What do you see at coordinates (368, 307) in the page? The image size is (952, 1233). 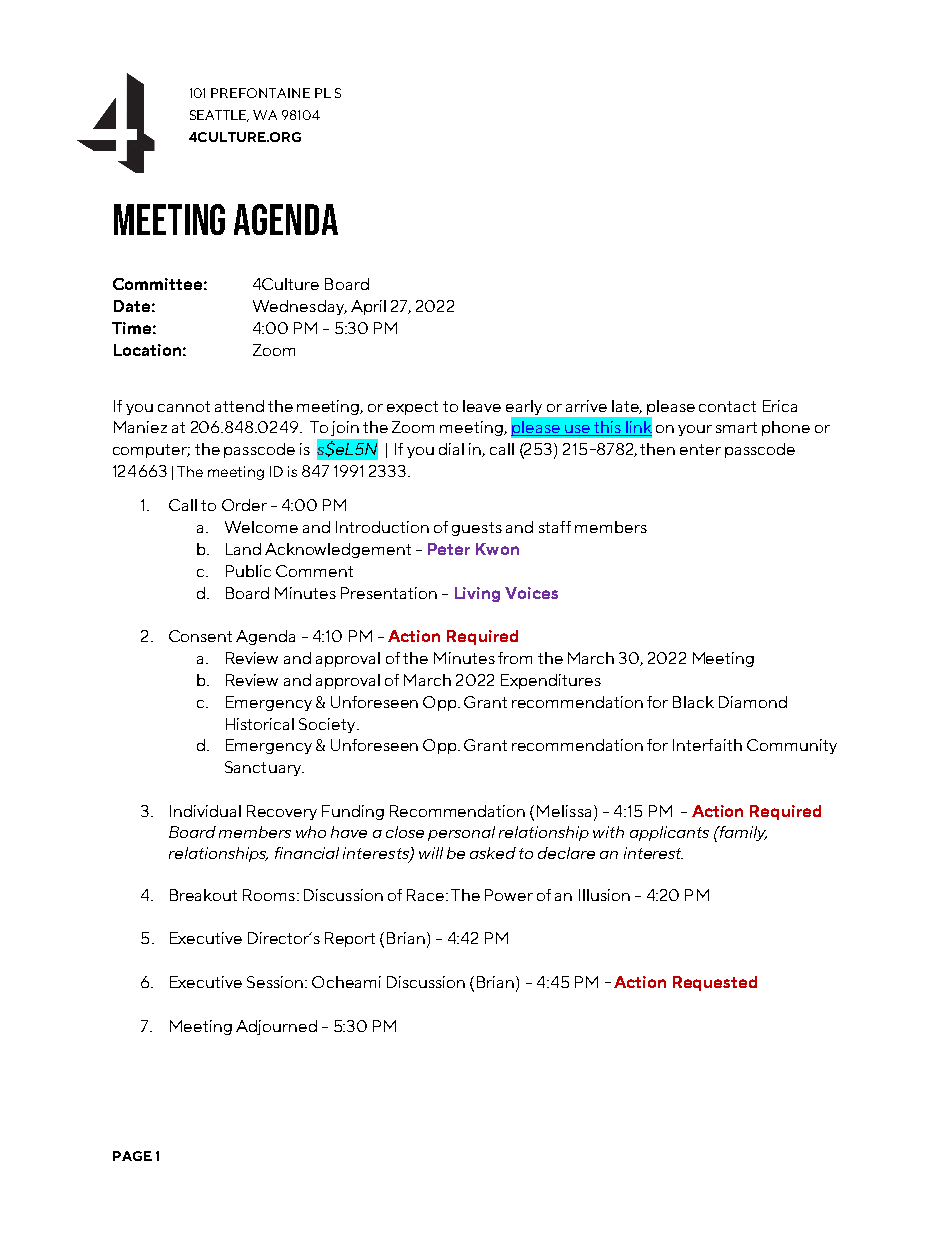 I see `April` at bounding box center [368, 307].
